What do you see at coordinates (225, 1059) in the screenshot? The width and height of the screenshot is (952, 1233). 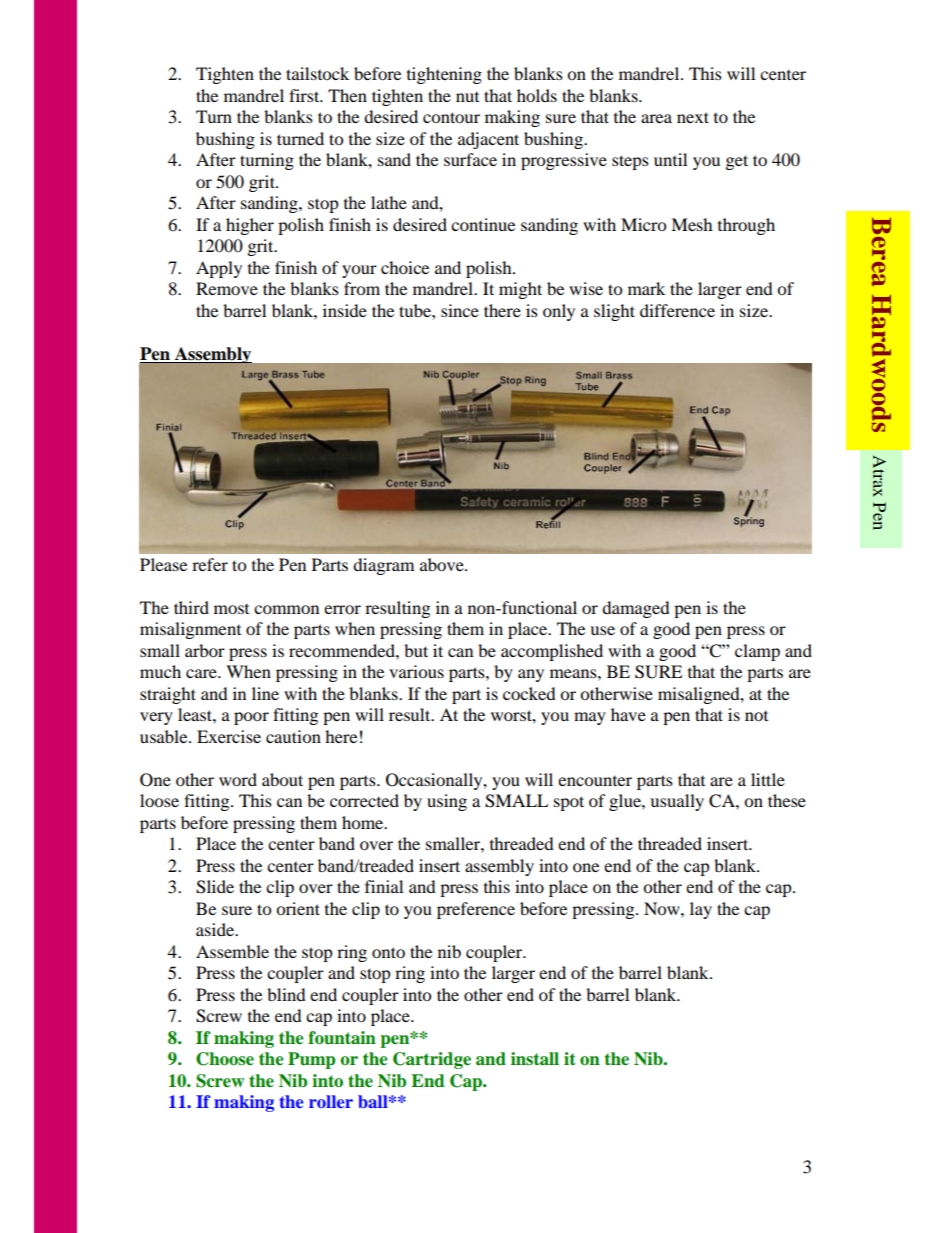 I see `Choose` at bounding box center [225, 1059].
